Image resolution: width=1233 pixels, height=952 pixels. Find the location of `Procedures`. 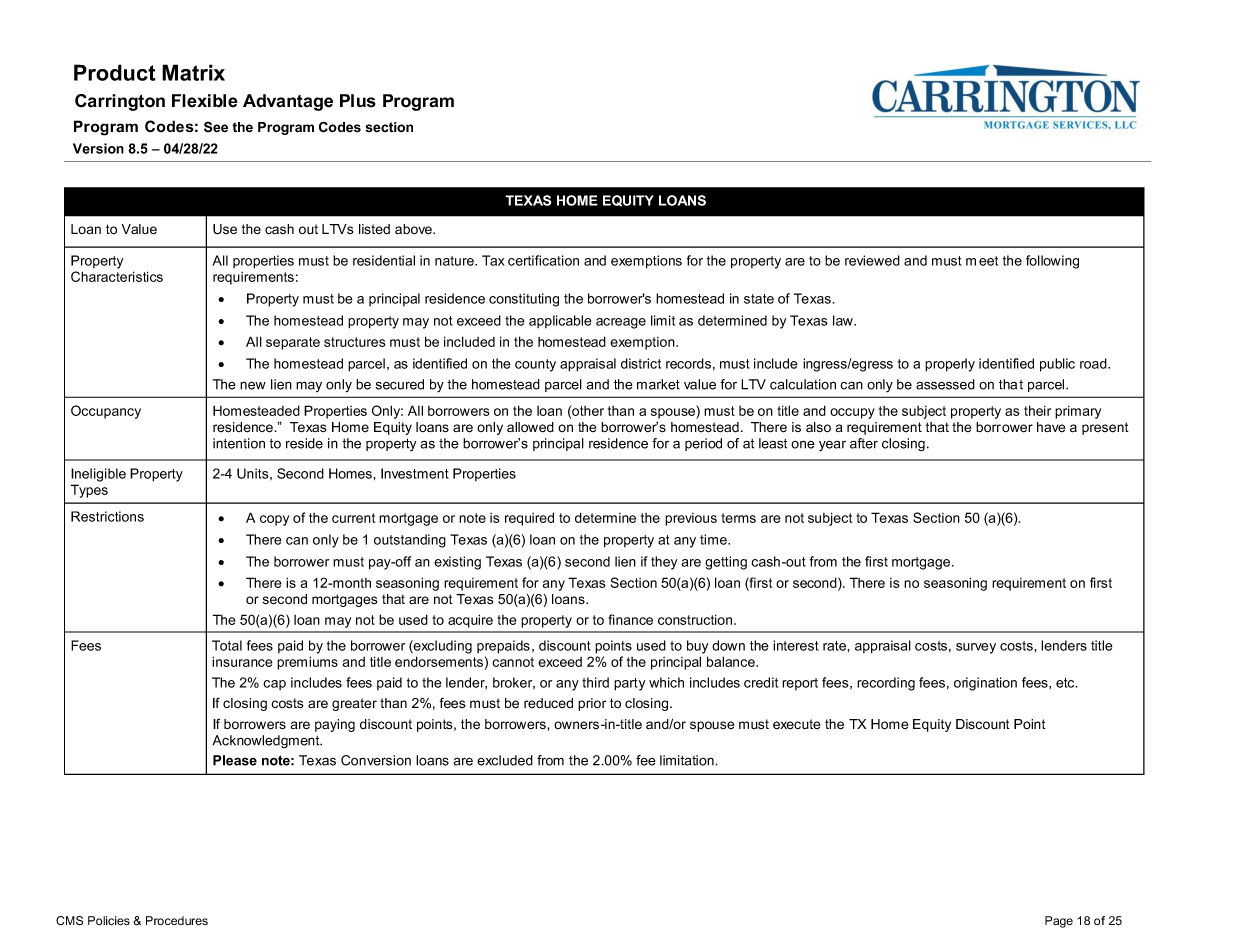

Procedures is located at coordinates (177, 920).
